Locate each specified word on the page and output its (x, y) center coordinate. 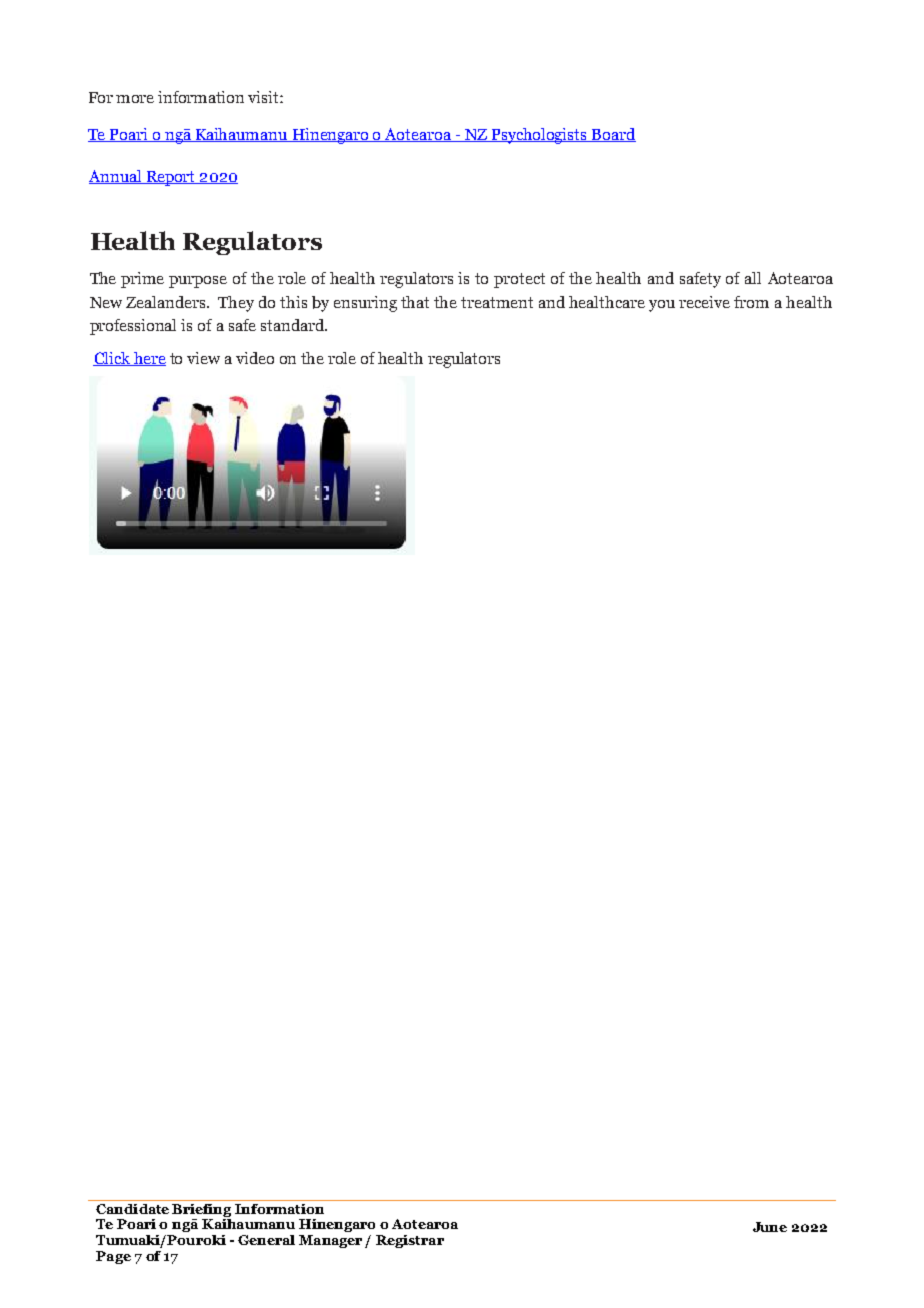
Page (113, 1257)
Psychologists (539, 136)
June (770, 1227)
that (415, 302)
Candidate (132, 1209)
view (203, 358)
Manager (330, 1241)
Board (613, 135)
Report (171, 178)
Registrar (410, 1241)
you (662, 306)
